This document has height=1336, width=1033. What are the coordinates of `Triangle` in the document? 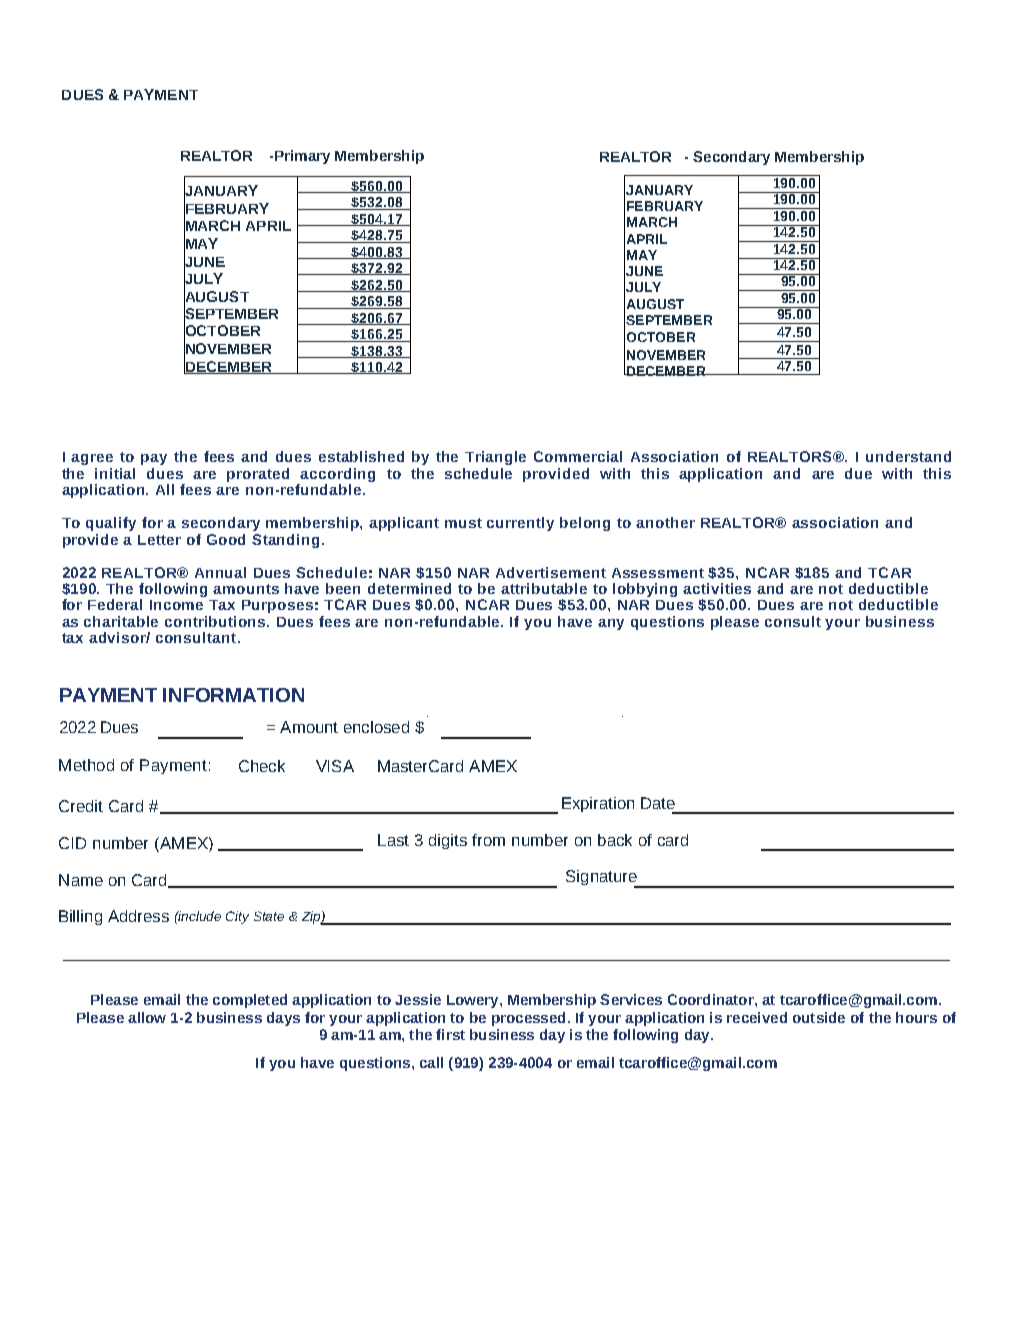 It's located at (495, 458).
